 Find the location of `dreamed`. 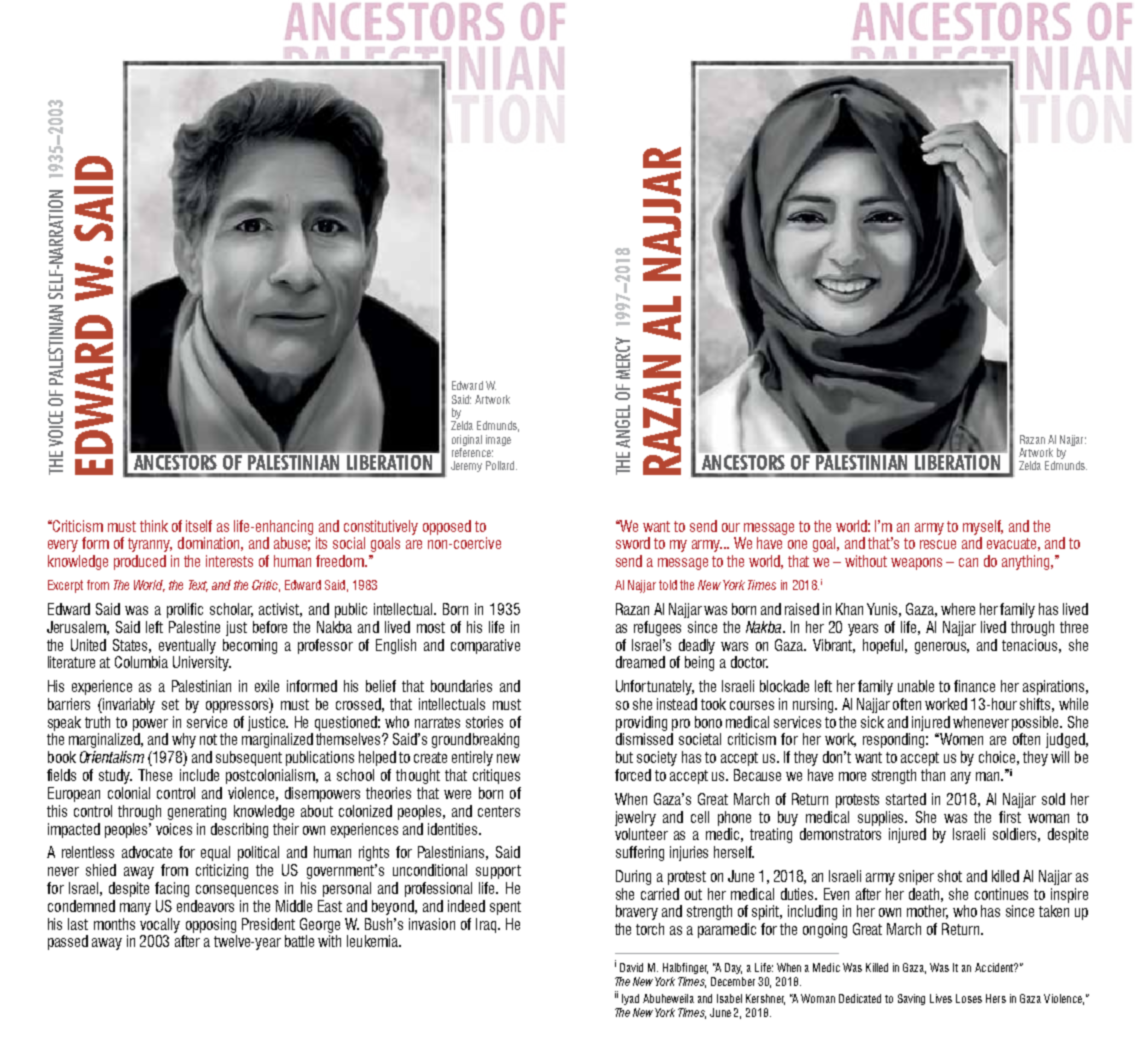

dreamed is located at coordinates (640, 662).
